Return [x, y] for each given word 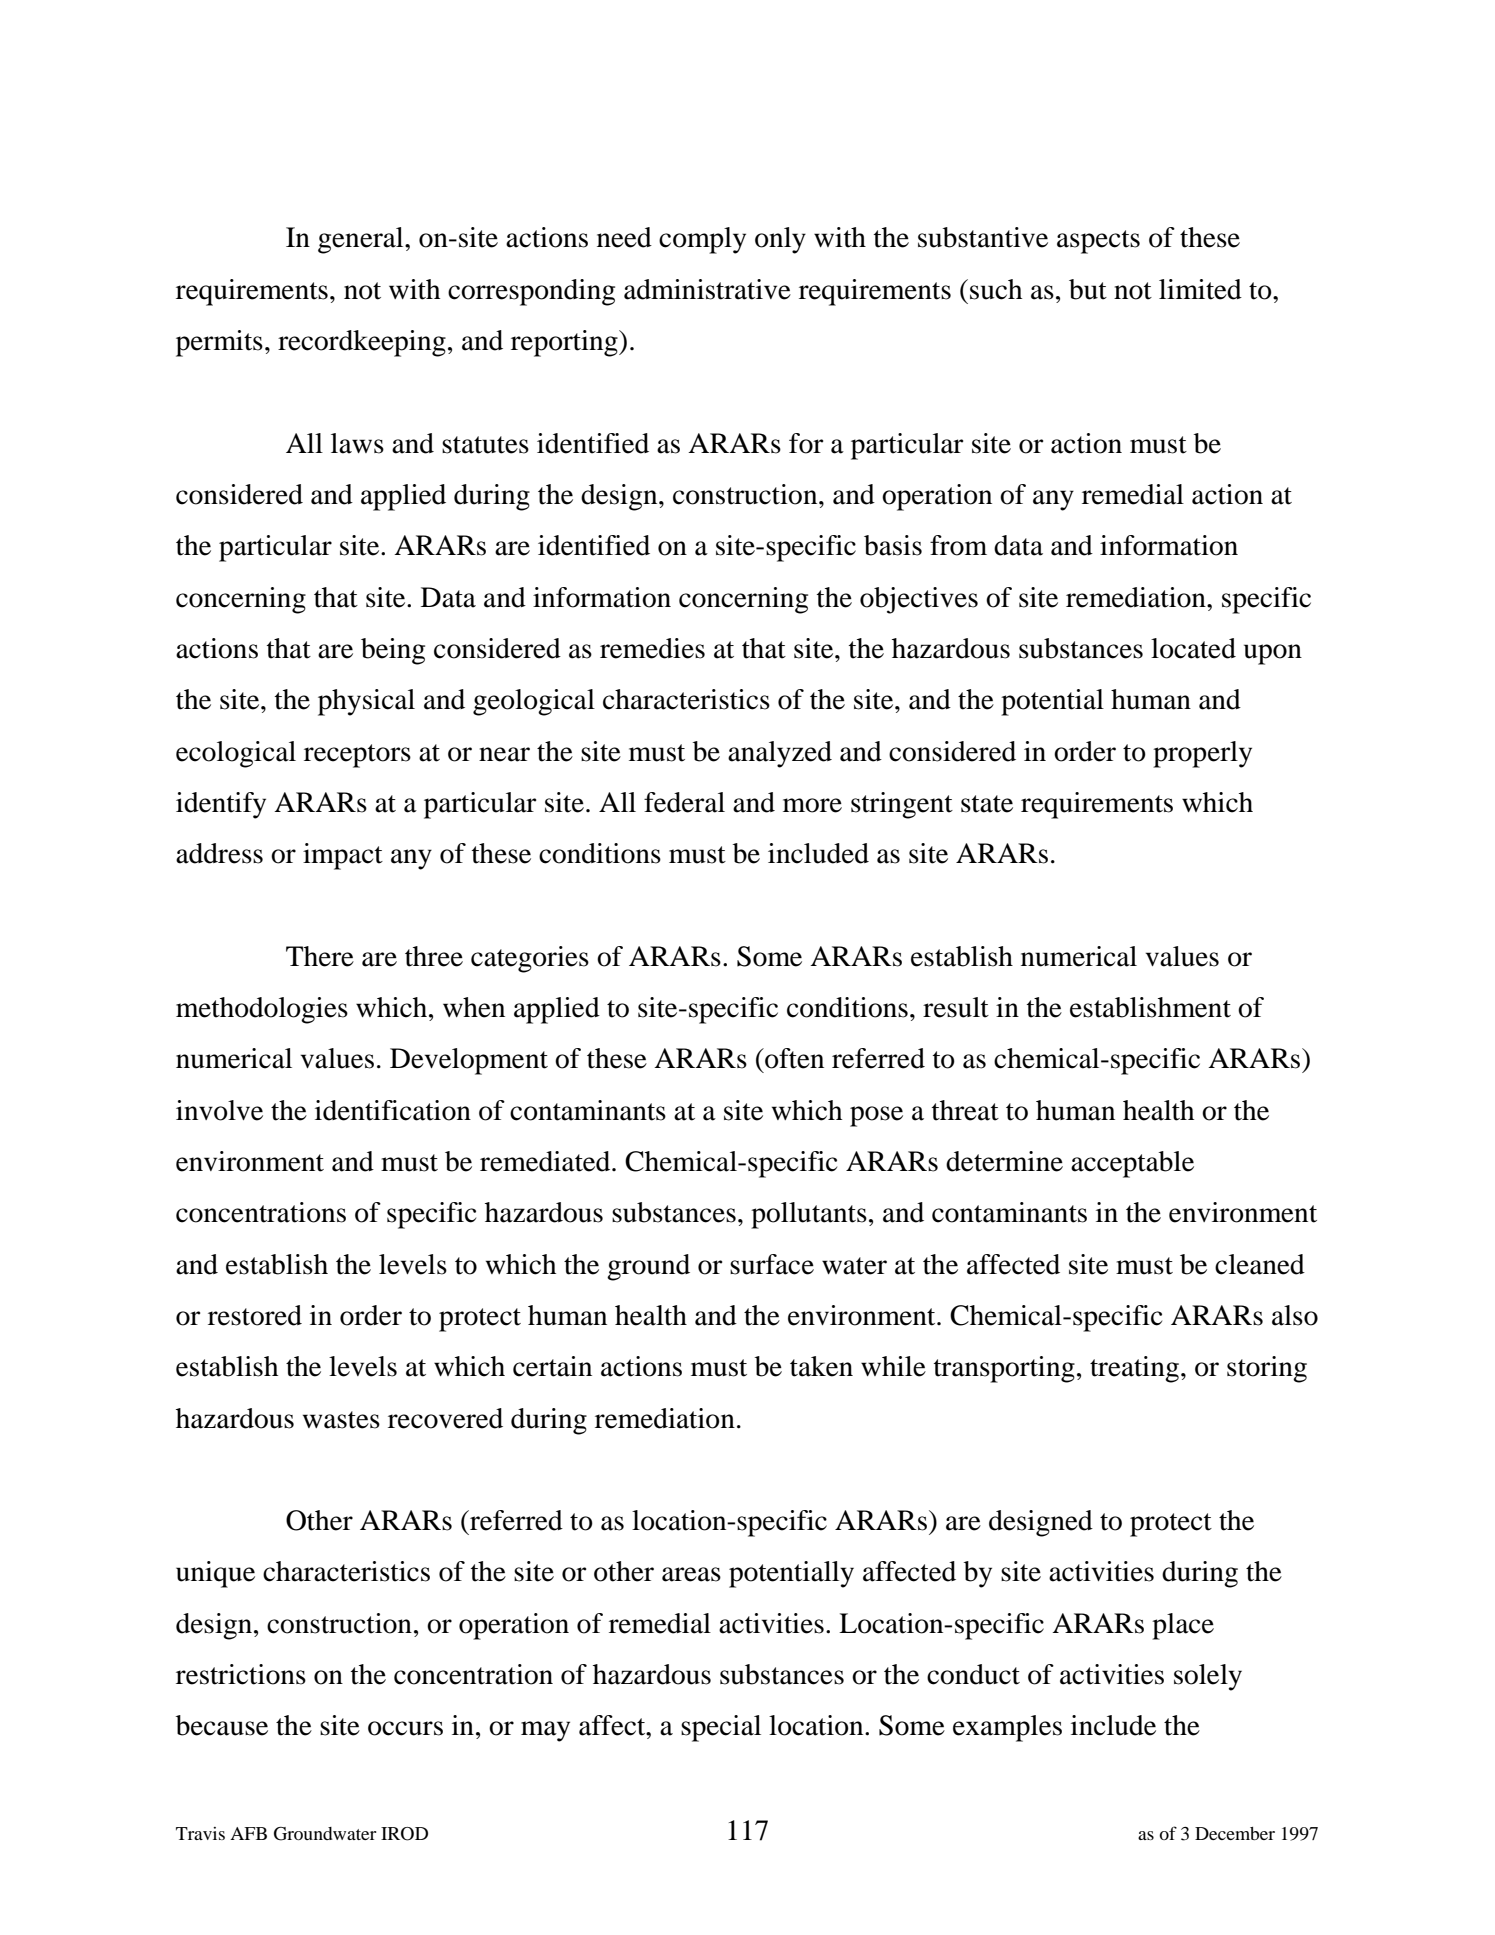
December [1235, 1833]
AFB [248, 1833]
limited [1200, 289]
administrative [707, 289]
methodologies [262, 1010]
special [721, 1728]
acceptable [1132, 1164]
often [793, 1058]
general [362, 240]
